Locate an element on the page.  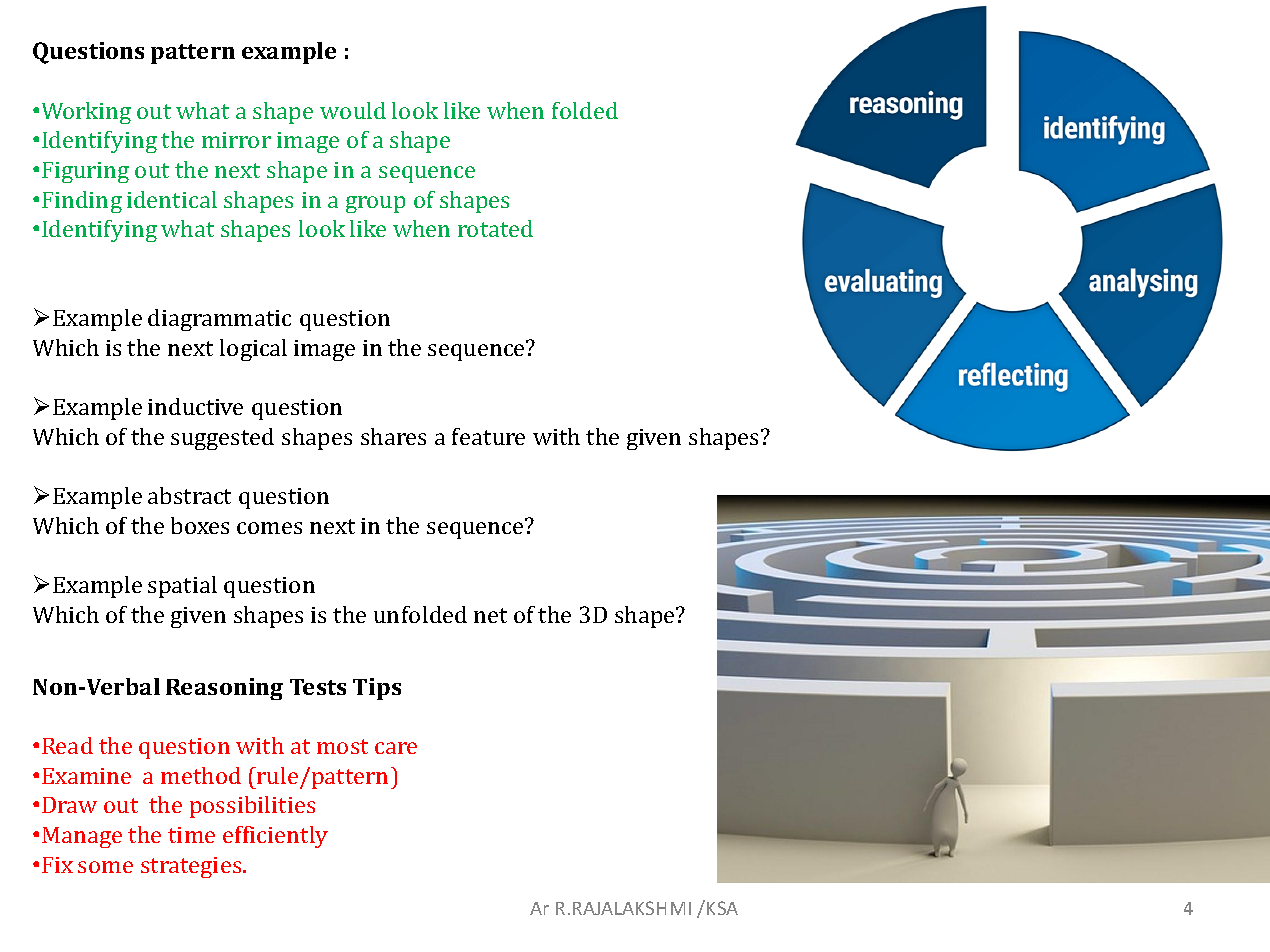
care is located at coordinates (396, 748).
